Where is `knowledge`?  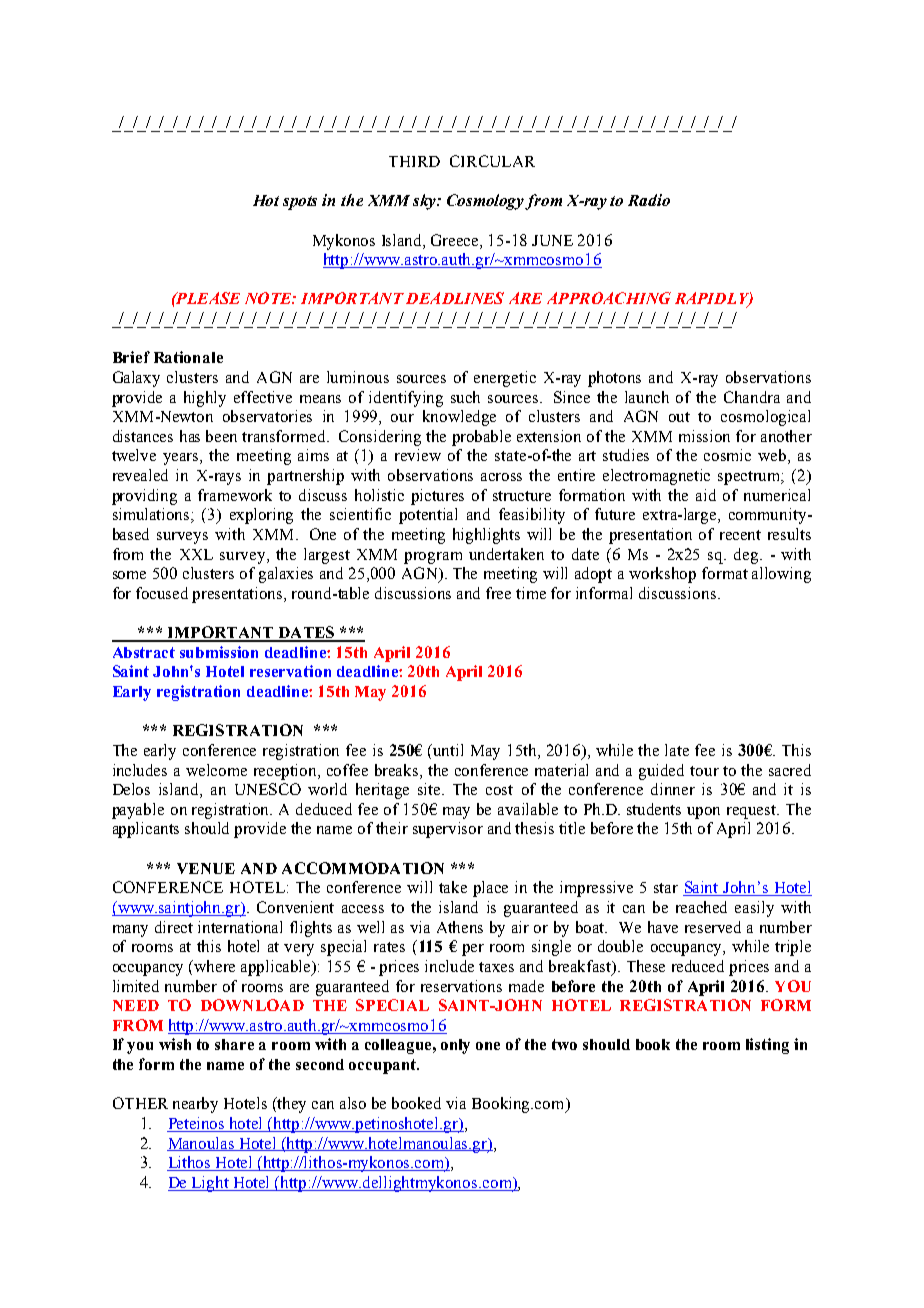
knowledge is located at coordinates (459, 418).
